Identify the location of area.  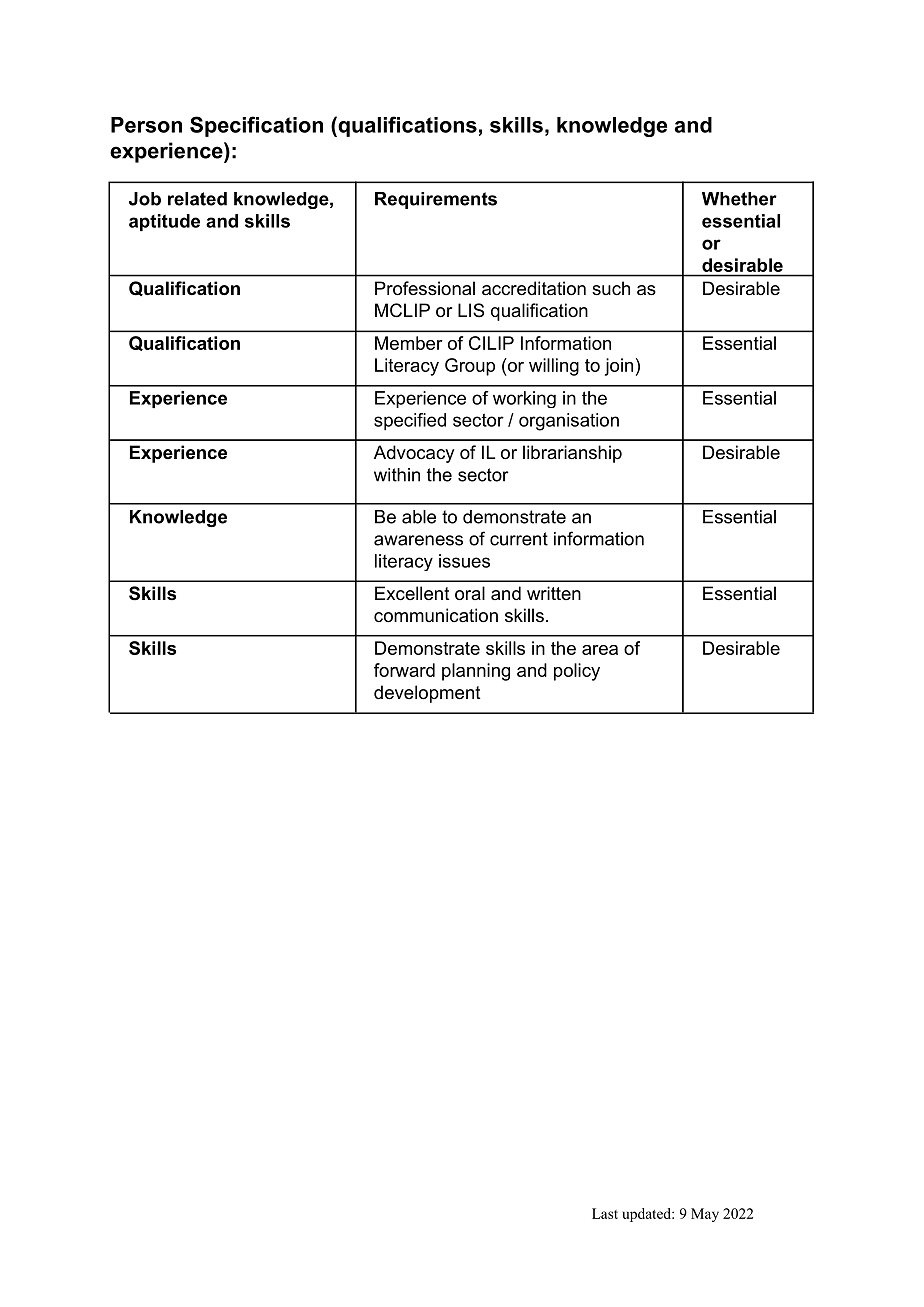
(600, 650).
